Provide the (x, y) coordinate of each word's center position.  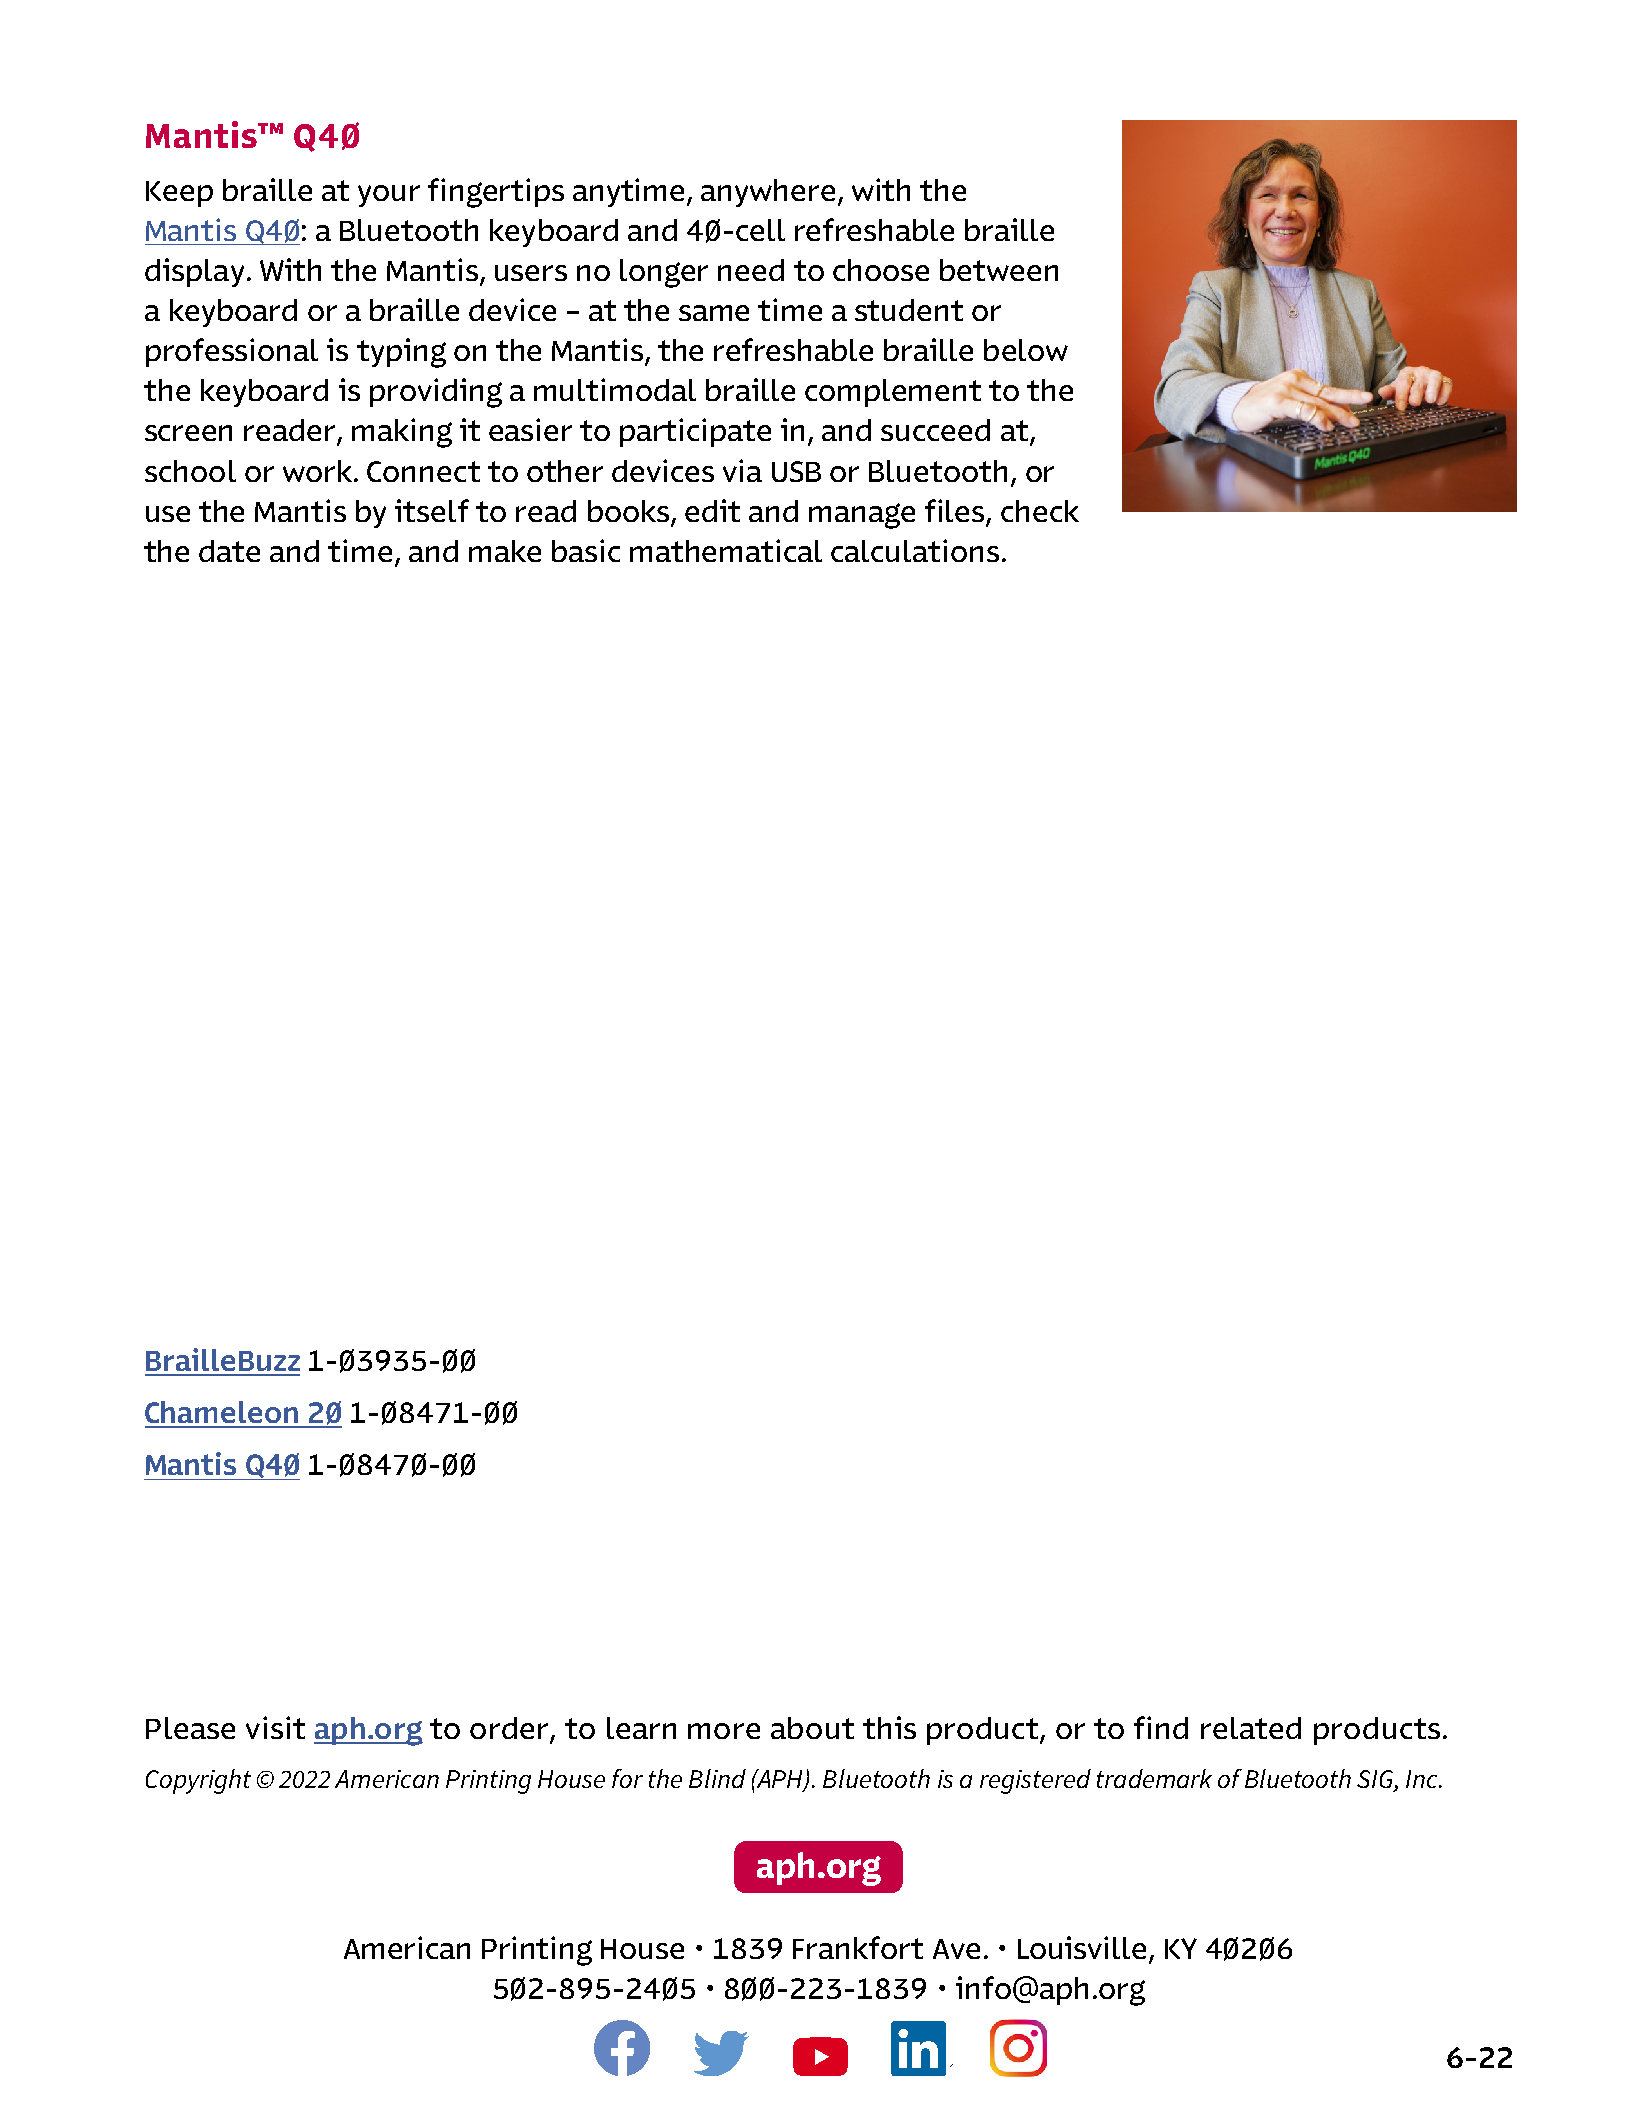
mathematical (726, 550)
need (751, 270)
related (1251, 1728)
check (1040, 511)
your (389, 196)
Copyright (198, 1781)
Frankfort (858, 1947)
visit (275, 1727)
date (229, 551)
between (999, 270)
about (812, 1728)
